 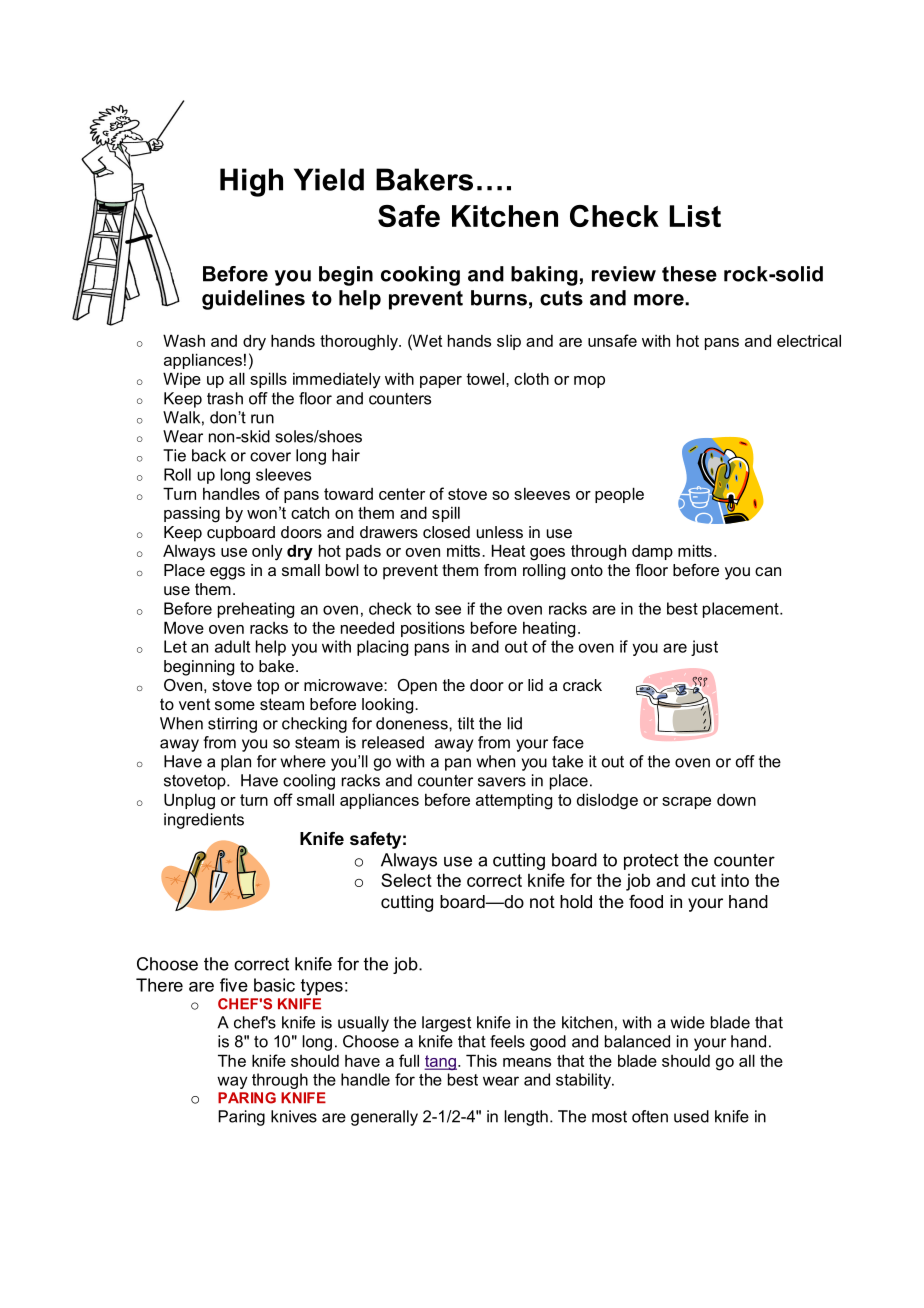 What do you see at coordinates (232, 646) in the image?
I see `adult` at bounding box center [232, 646].
